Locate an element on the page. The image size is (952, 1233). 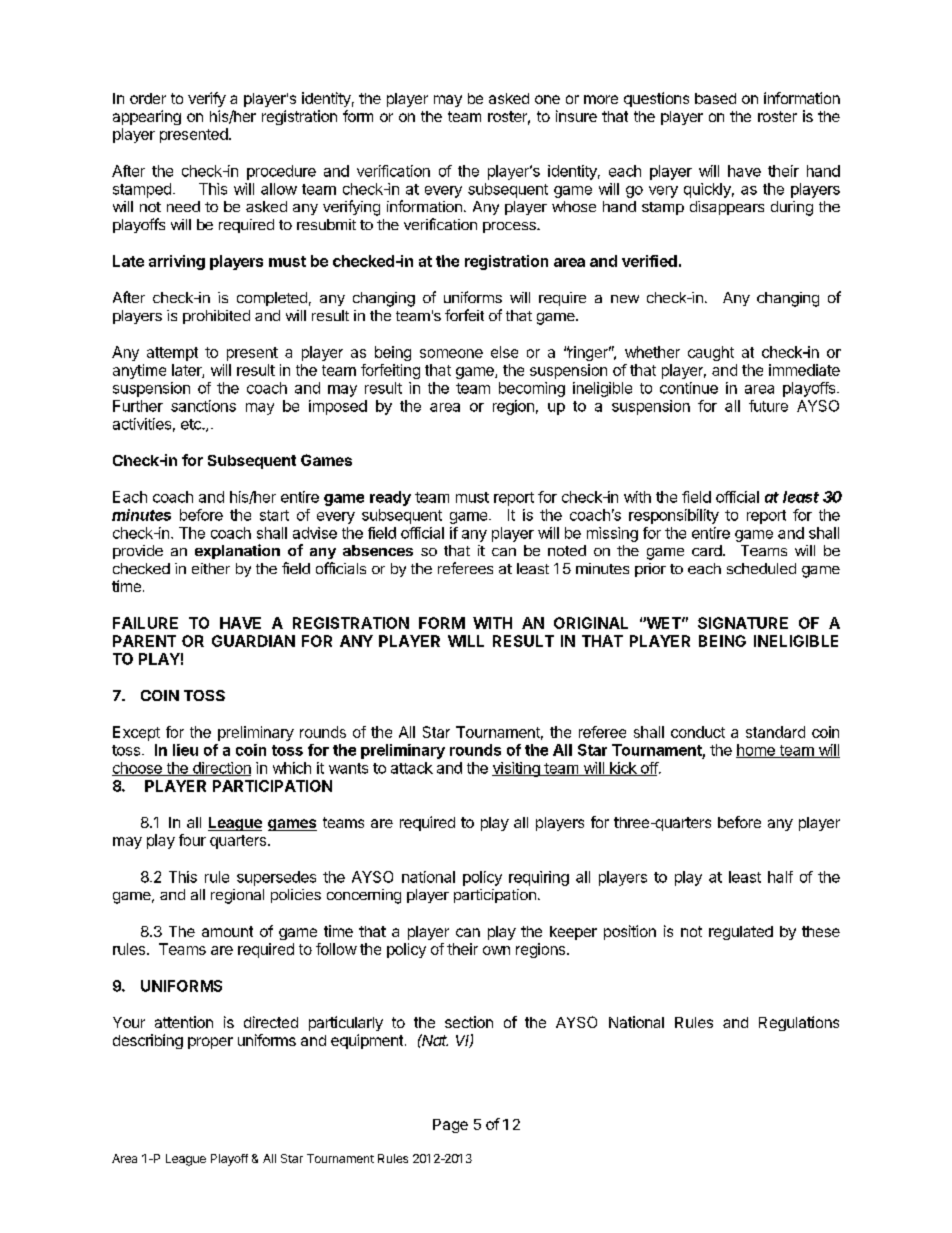
ORIGINAL is located at coordinates (591, 623).
